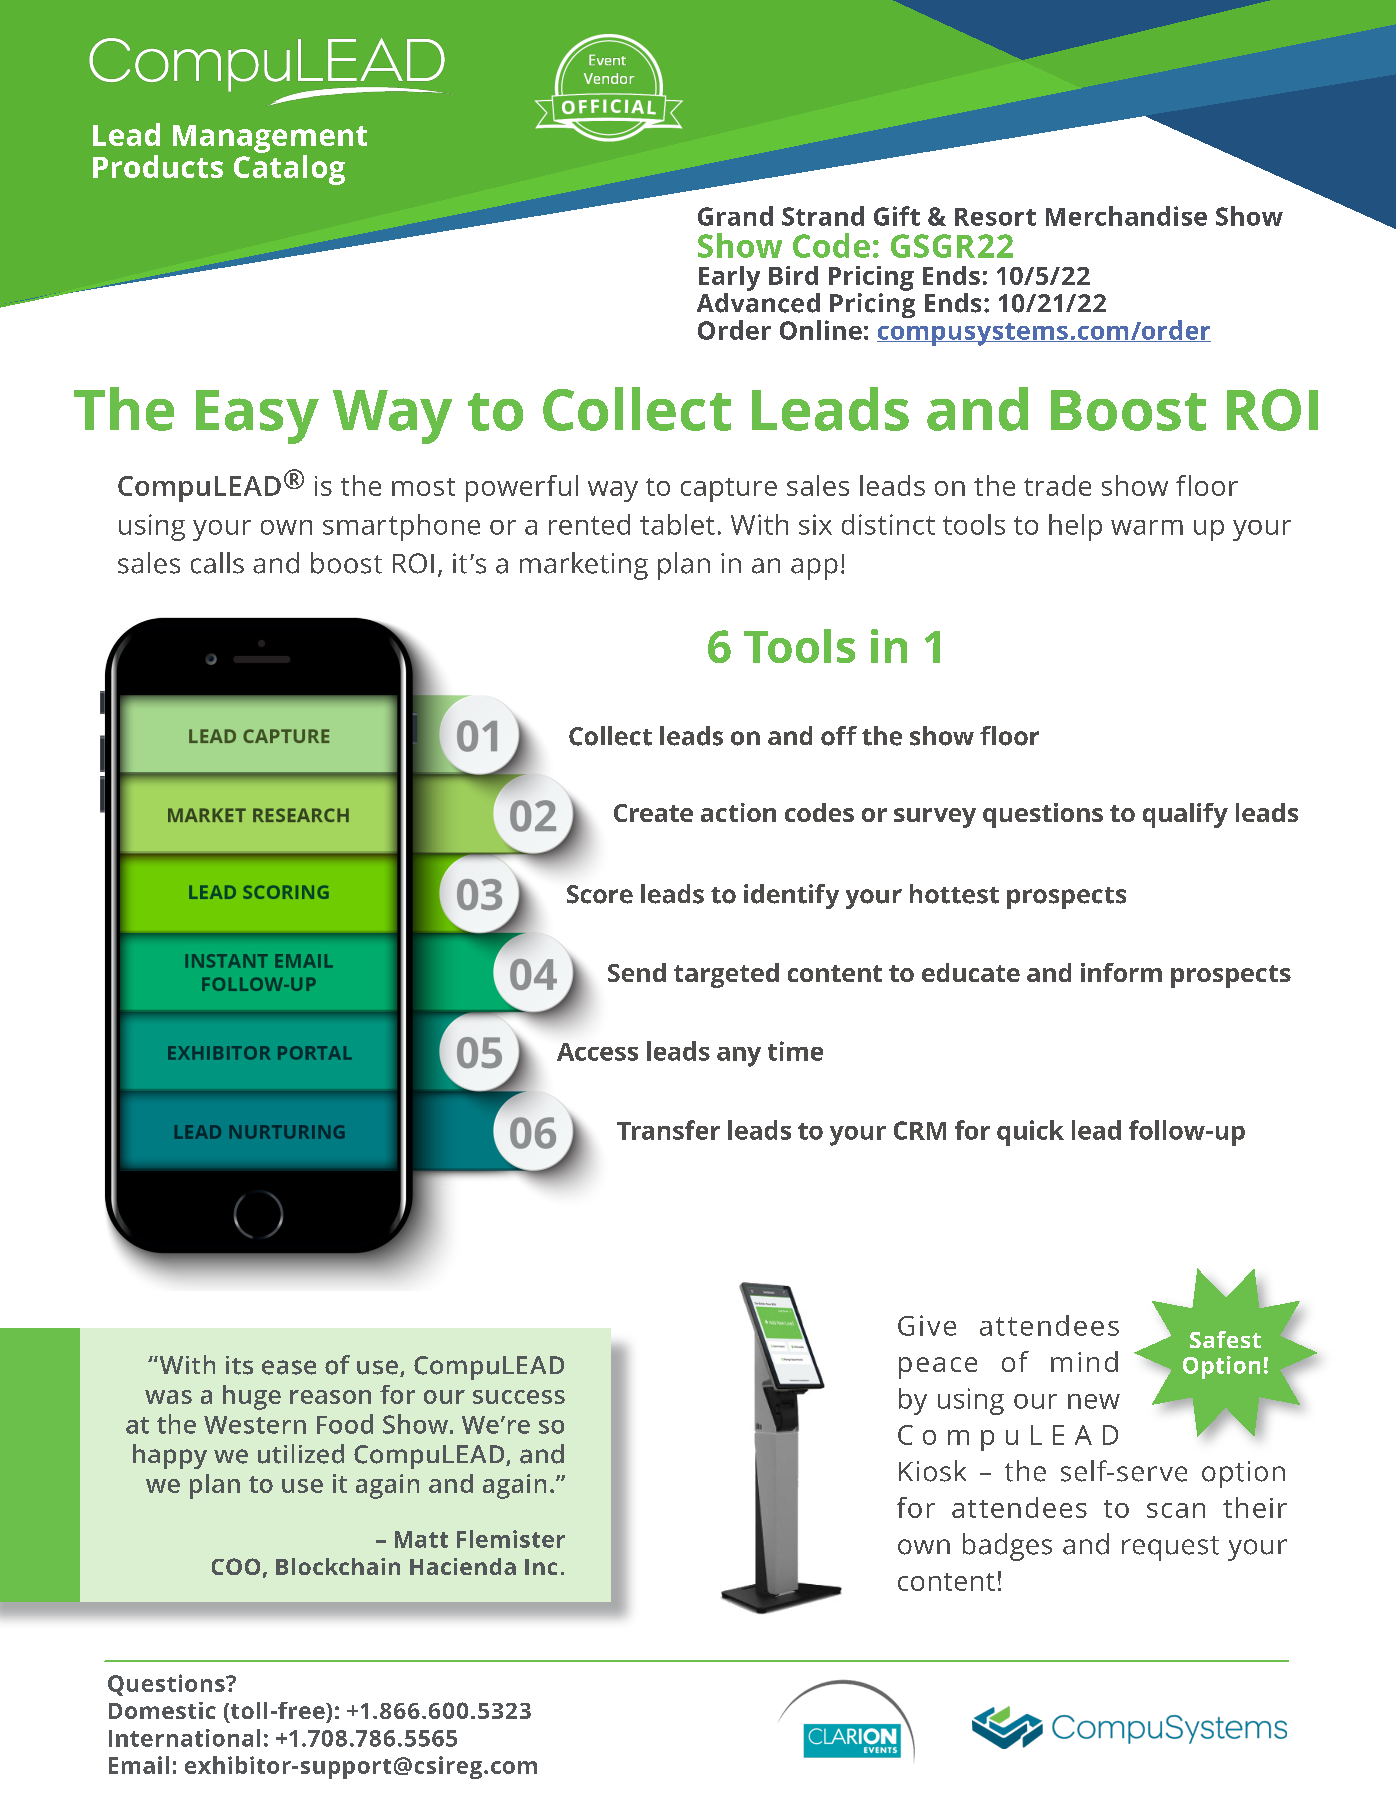 The width and height of the screenshot is (1396, 1806). I want to click on Catalog, so click(289, 170).
